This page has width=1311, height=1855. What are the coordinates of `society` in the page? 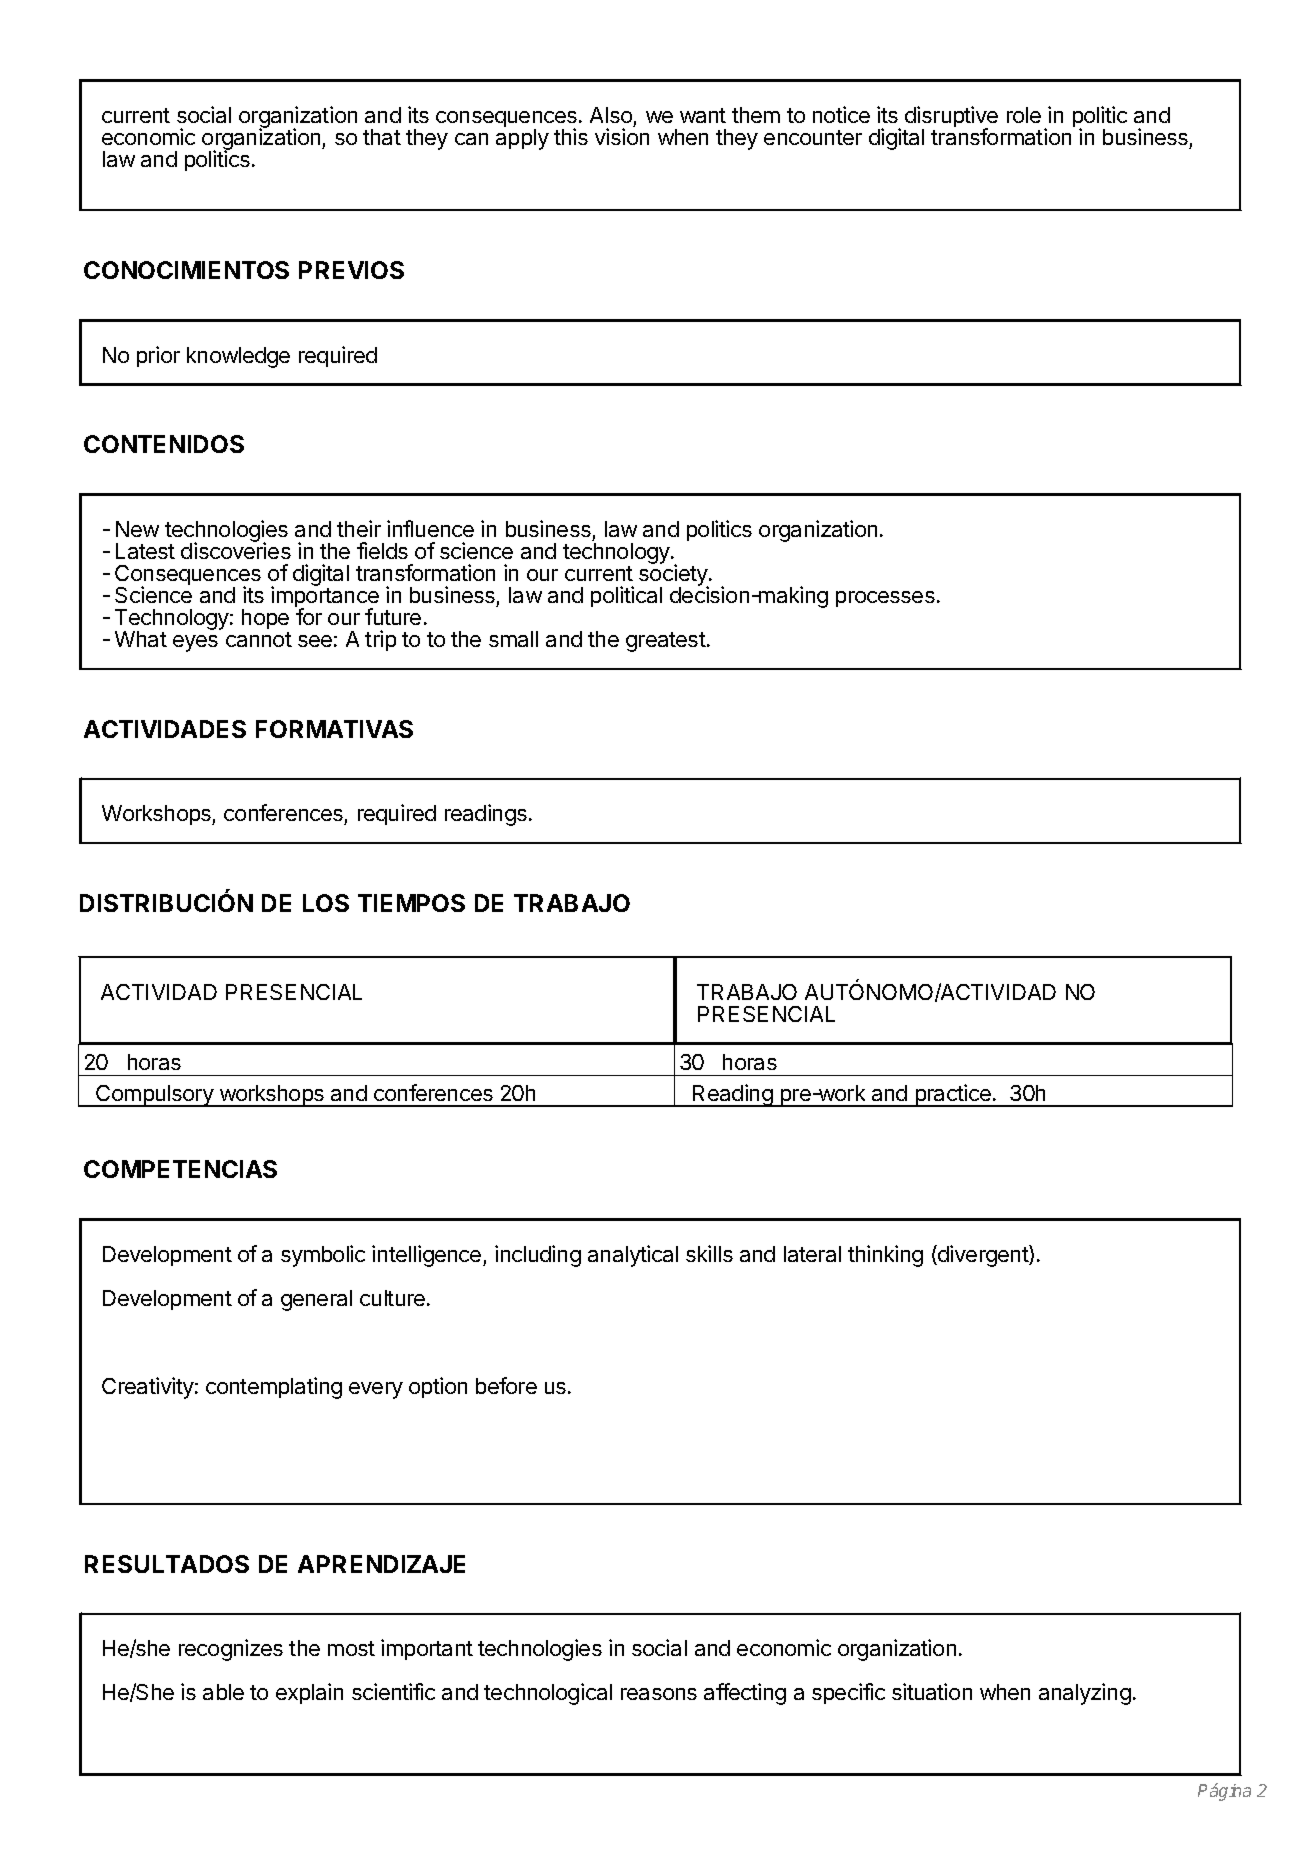 It's located at (674, 576).
